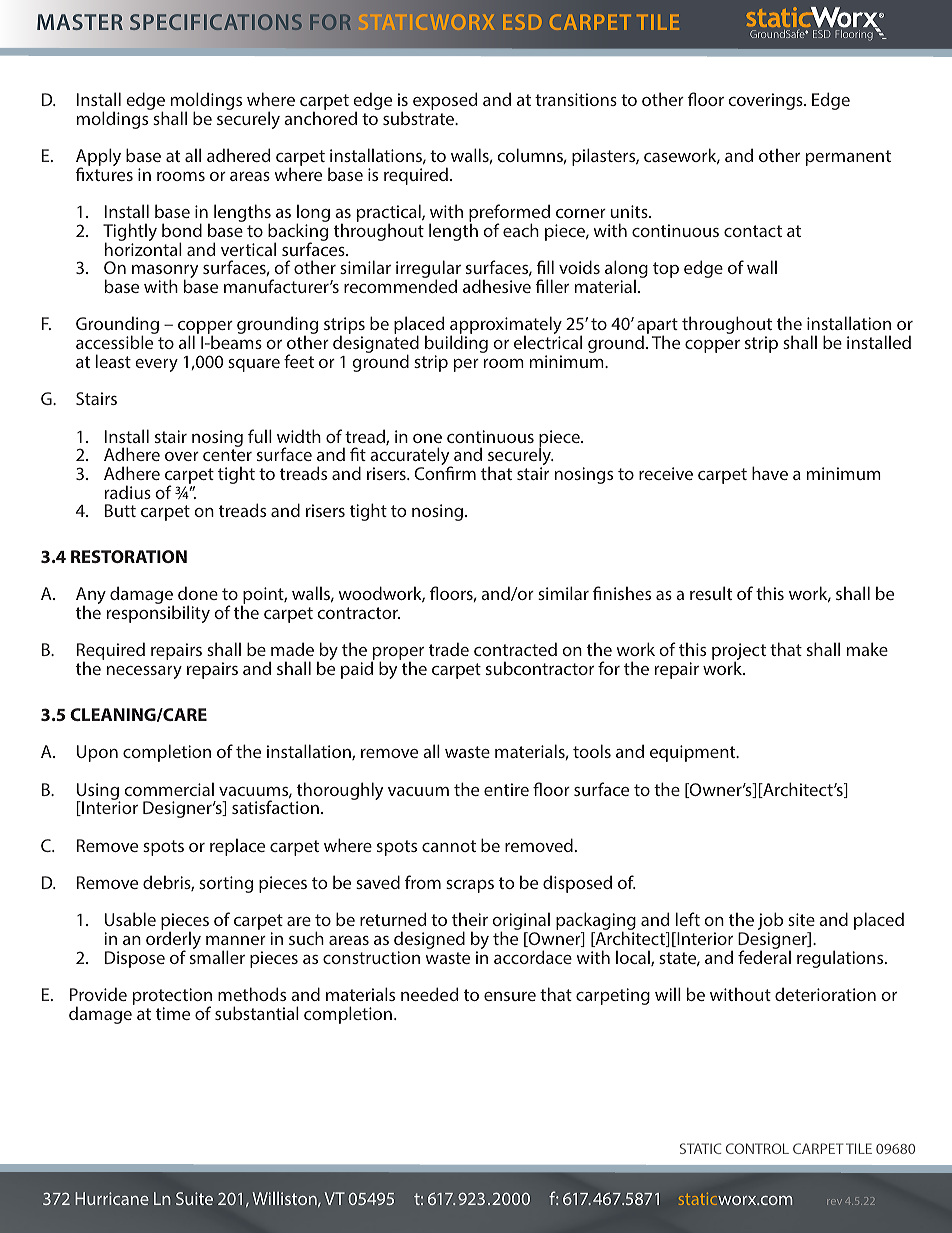 The image size is (952, 1233). What do you see at coordinates (158, 614) in the document?
I see `responsibility` at bounding box center [158, 614].
